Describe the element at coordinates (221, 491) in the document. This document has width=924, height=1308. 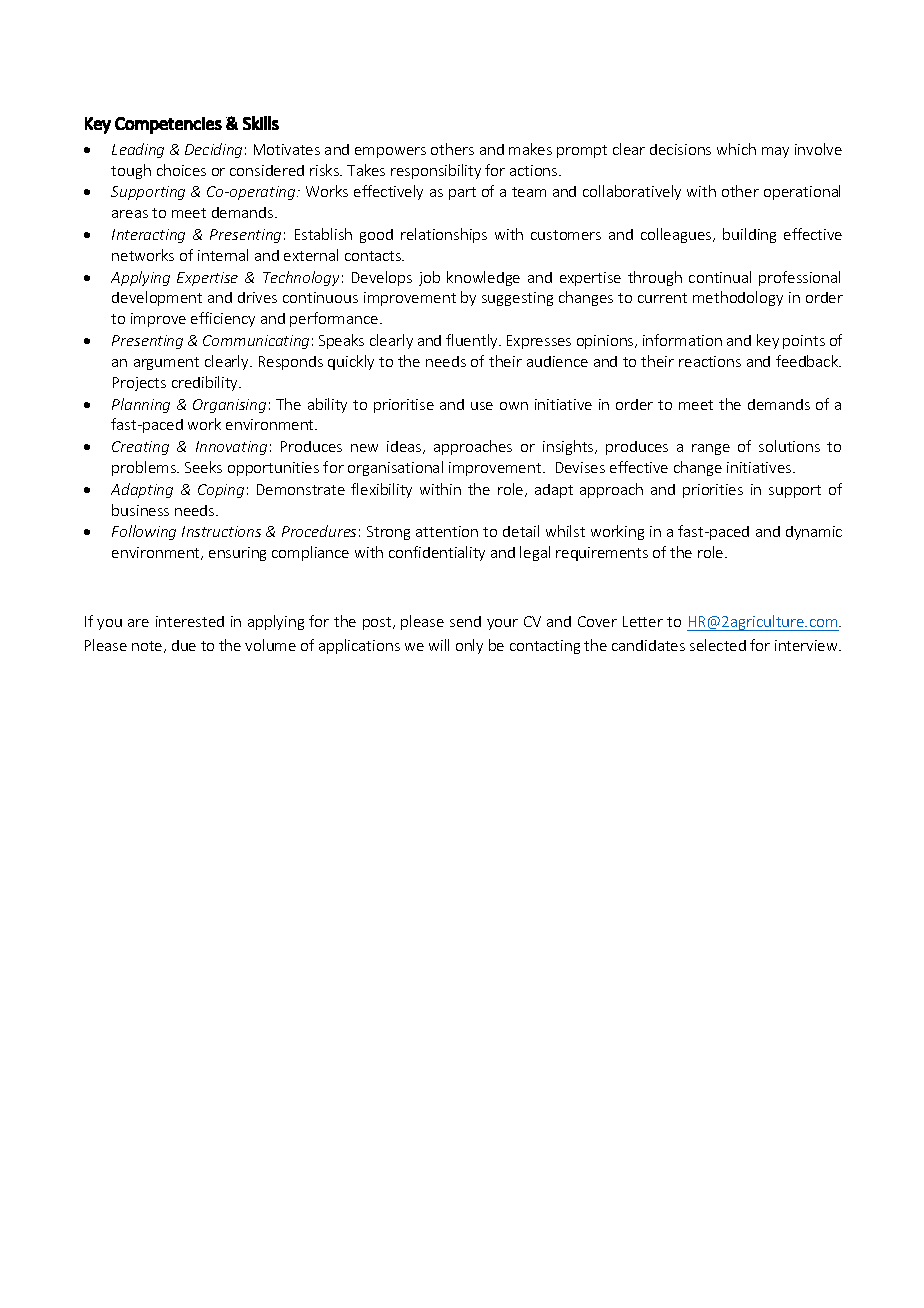
I see `Coping` at that location.
